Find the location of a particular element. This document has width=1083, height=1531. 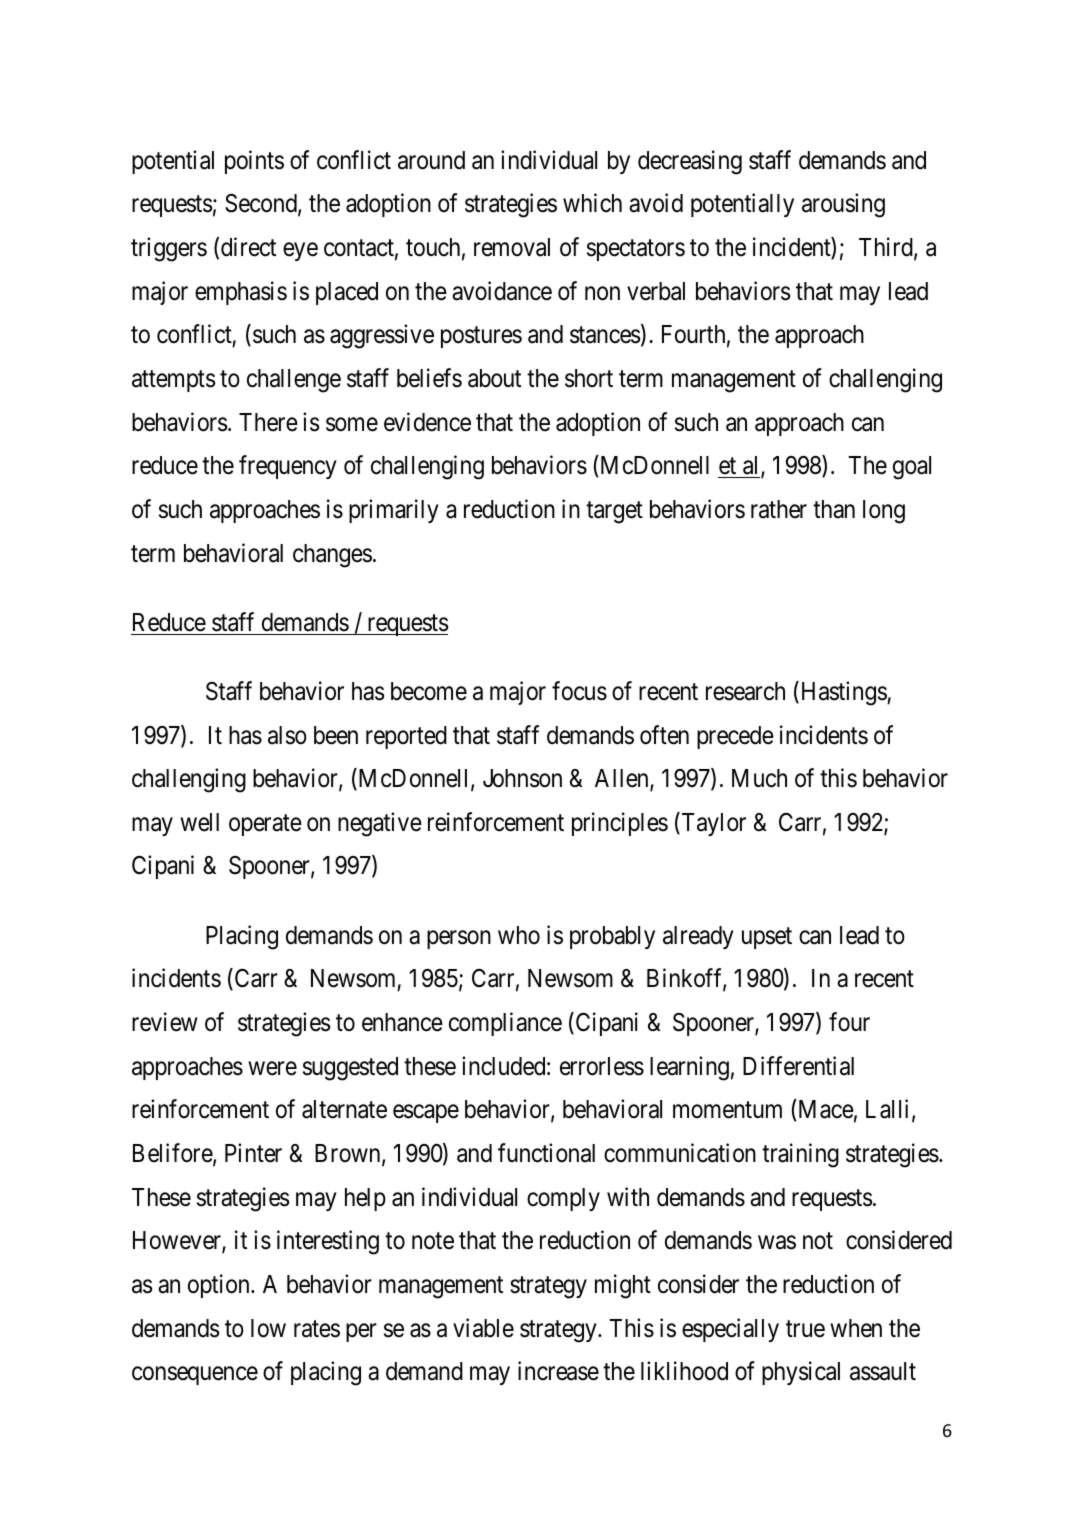

increase is located at coordinates (558, 1371).
